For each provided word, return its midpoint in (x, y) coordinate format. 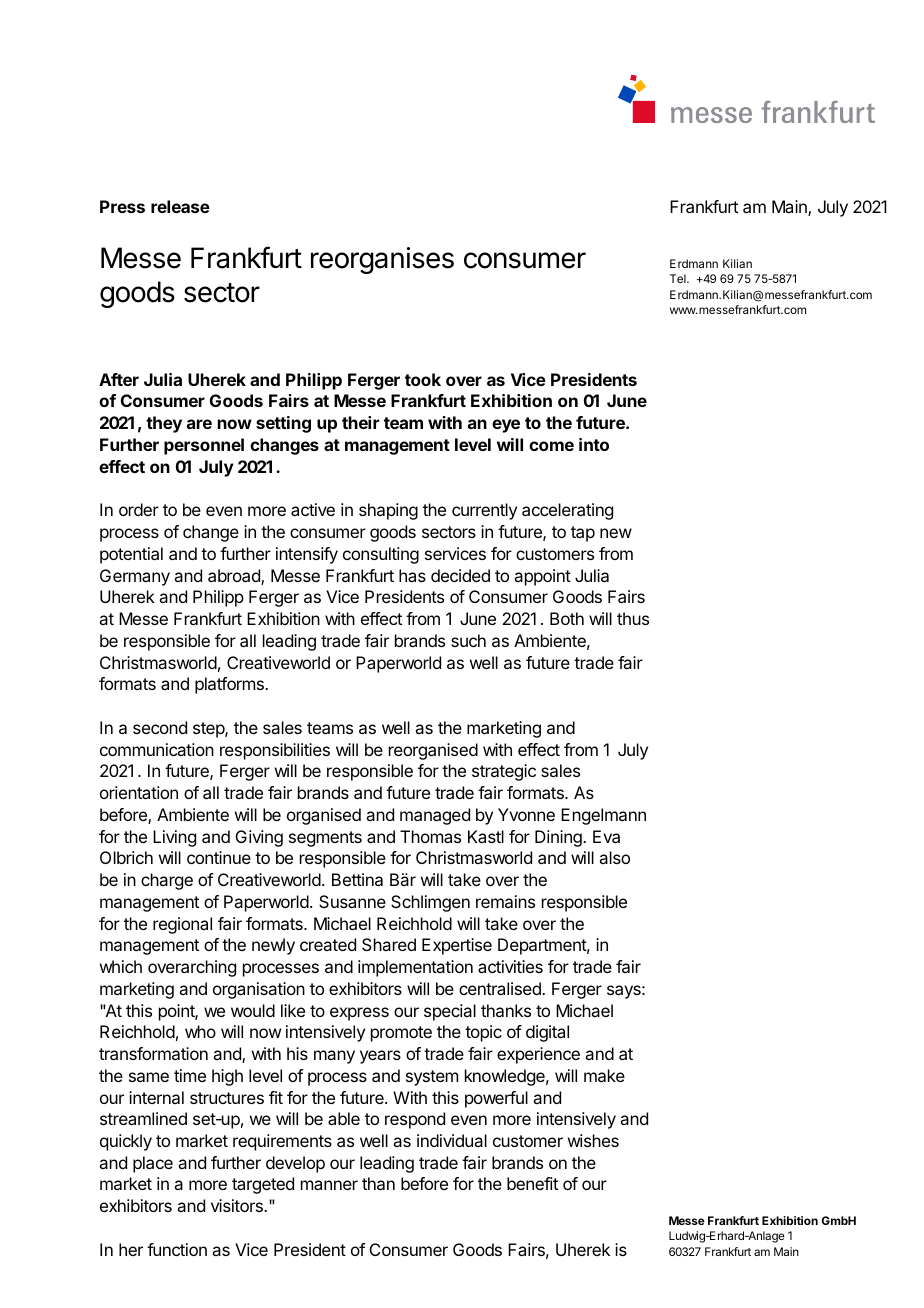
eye (506, 426)
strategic (504, 772)
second (160, 727)
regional (182, 925)
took (423, 379)
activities (510, 966)
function (177, 1249)
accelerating (567, 511)
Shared (389, 944)
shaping (388, 511)
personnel (204, 446)
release (180, 206)
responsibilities (275, 751)
